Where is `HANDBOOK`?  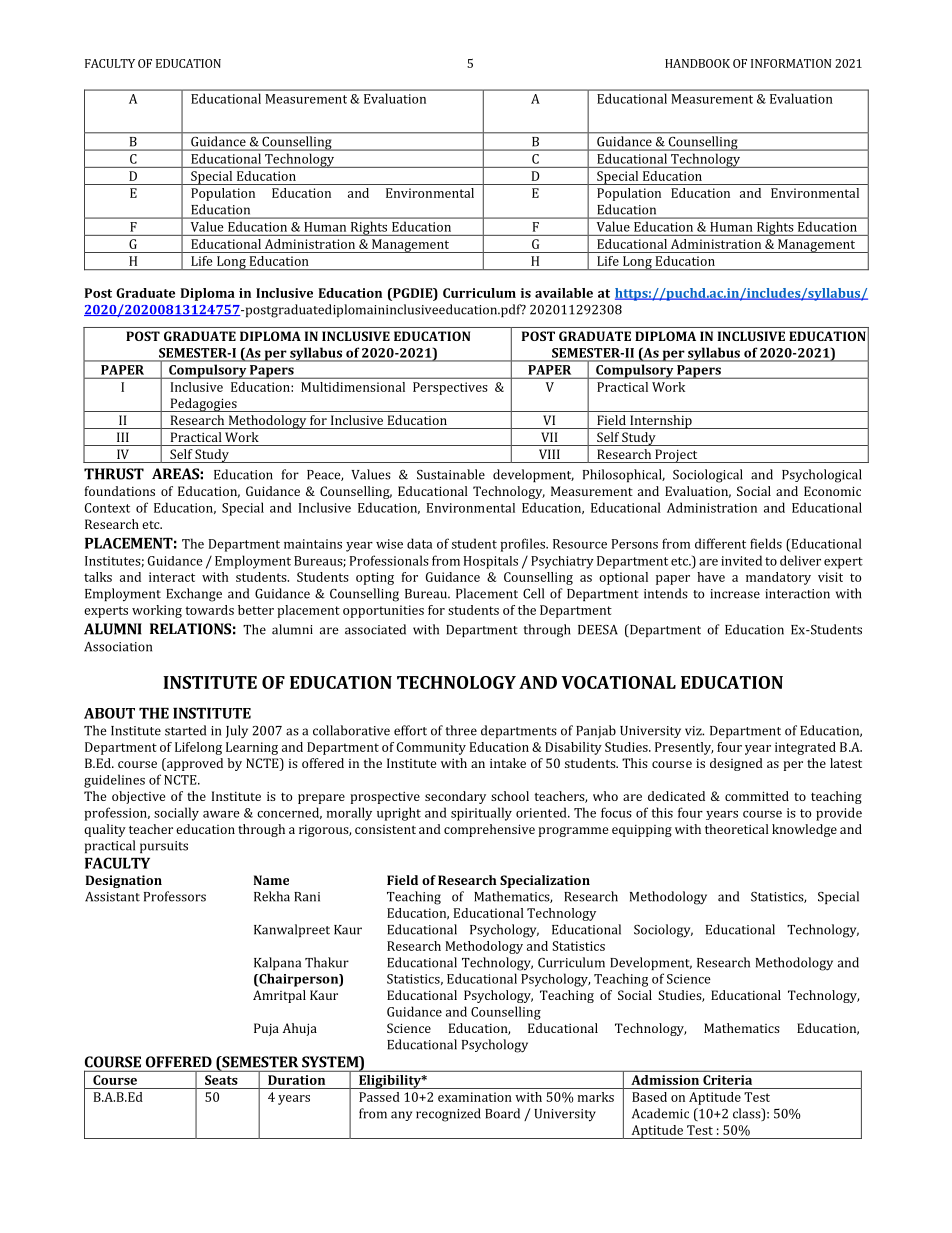 HANDBOOK is located at coordinates (697, 63).
